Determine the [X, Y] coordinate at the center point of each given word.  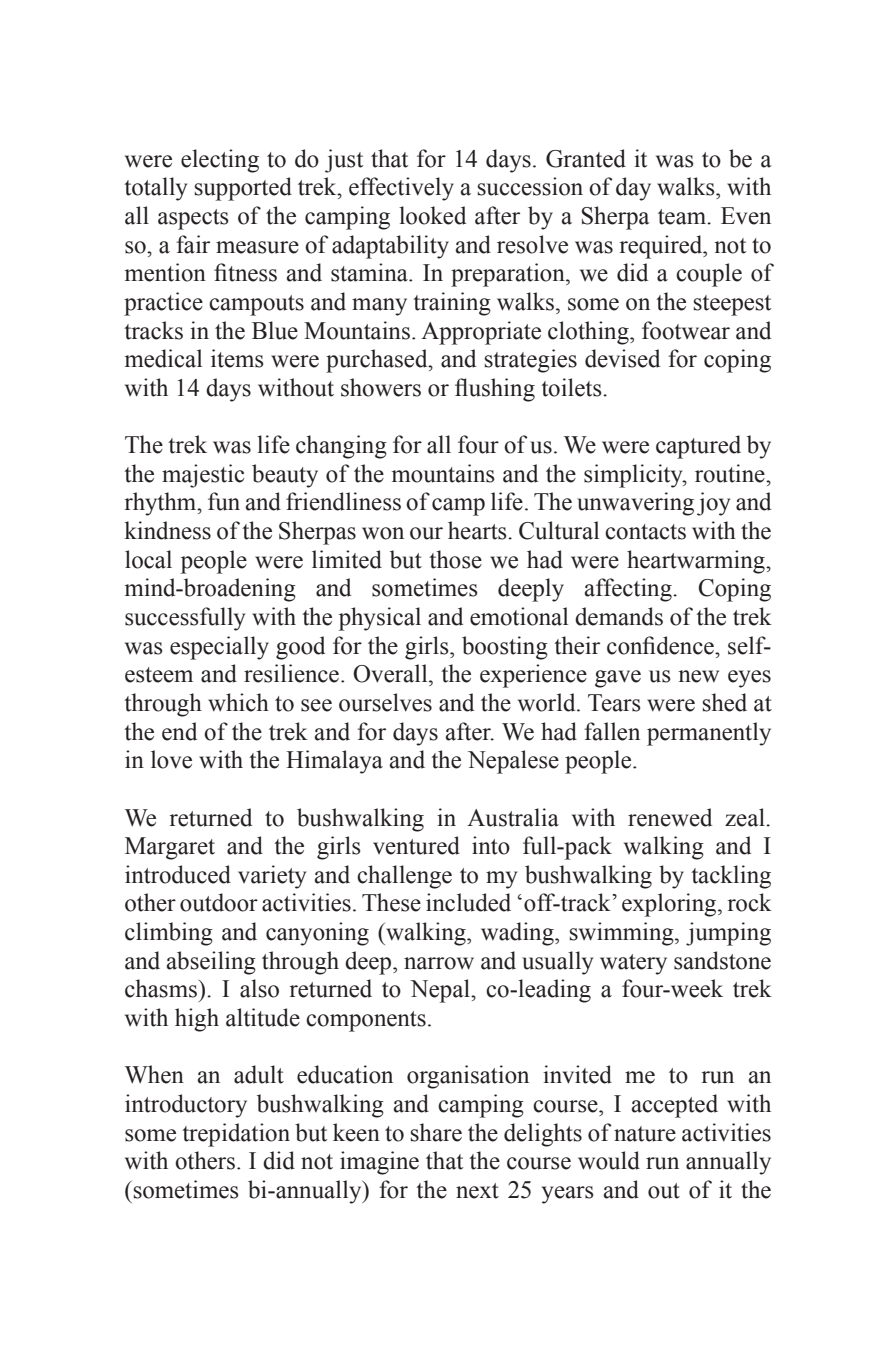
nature [645, 1134]
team [683, 217]
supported [243, 189]
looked [432, 215]
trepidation [236, 1135]
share [436, 1132]
